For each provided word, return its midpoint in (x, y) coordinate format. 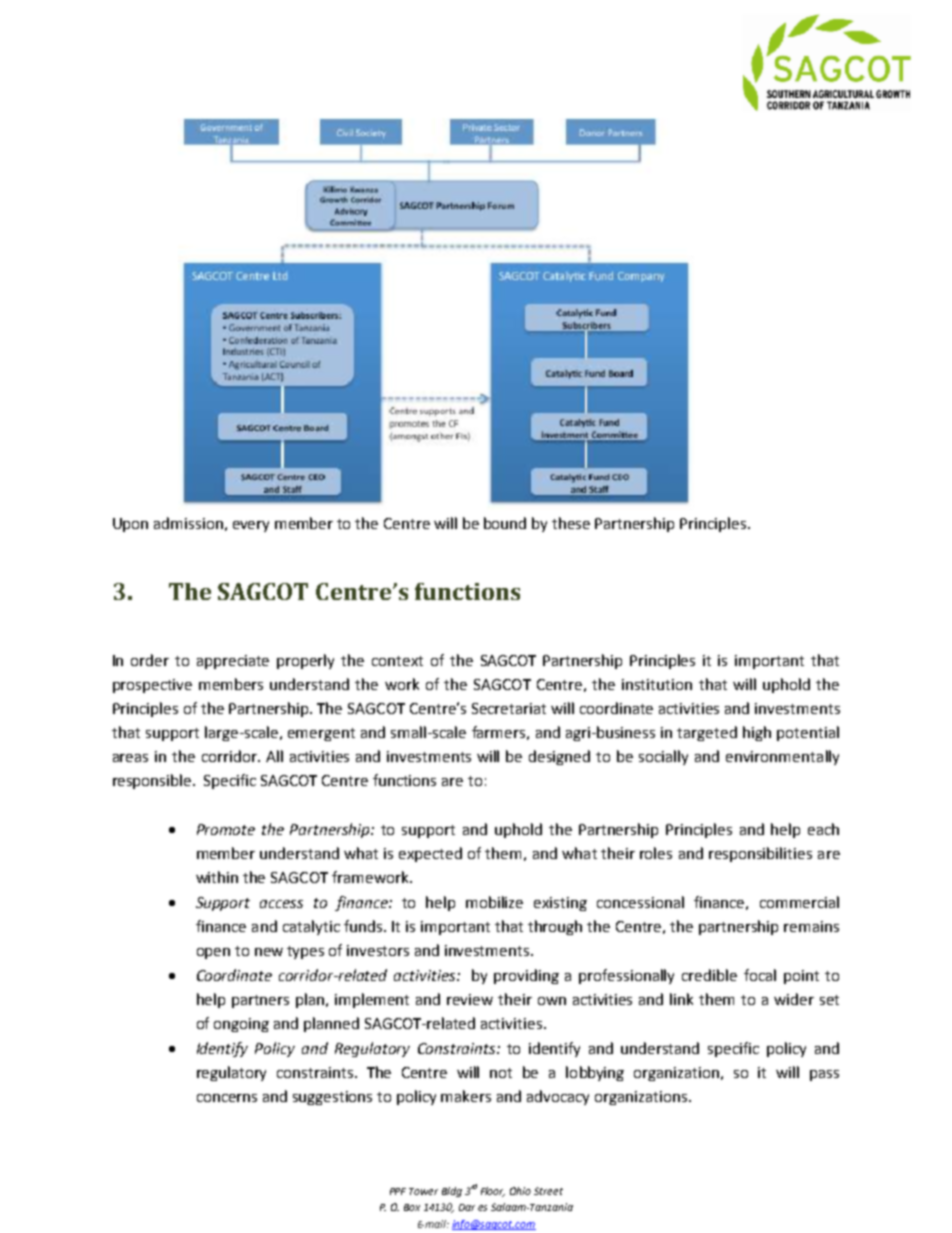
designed (559, 757)
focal (760, 975)
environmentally (782, 757)
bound (505, 523)
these (571, 523)
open (213, 953)
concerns (227, 1098)
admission (188, 523)
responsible (153, 781)
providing (526, 976)
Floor (493, 1192)
